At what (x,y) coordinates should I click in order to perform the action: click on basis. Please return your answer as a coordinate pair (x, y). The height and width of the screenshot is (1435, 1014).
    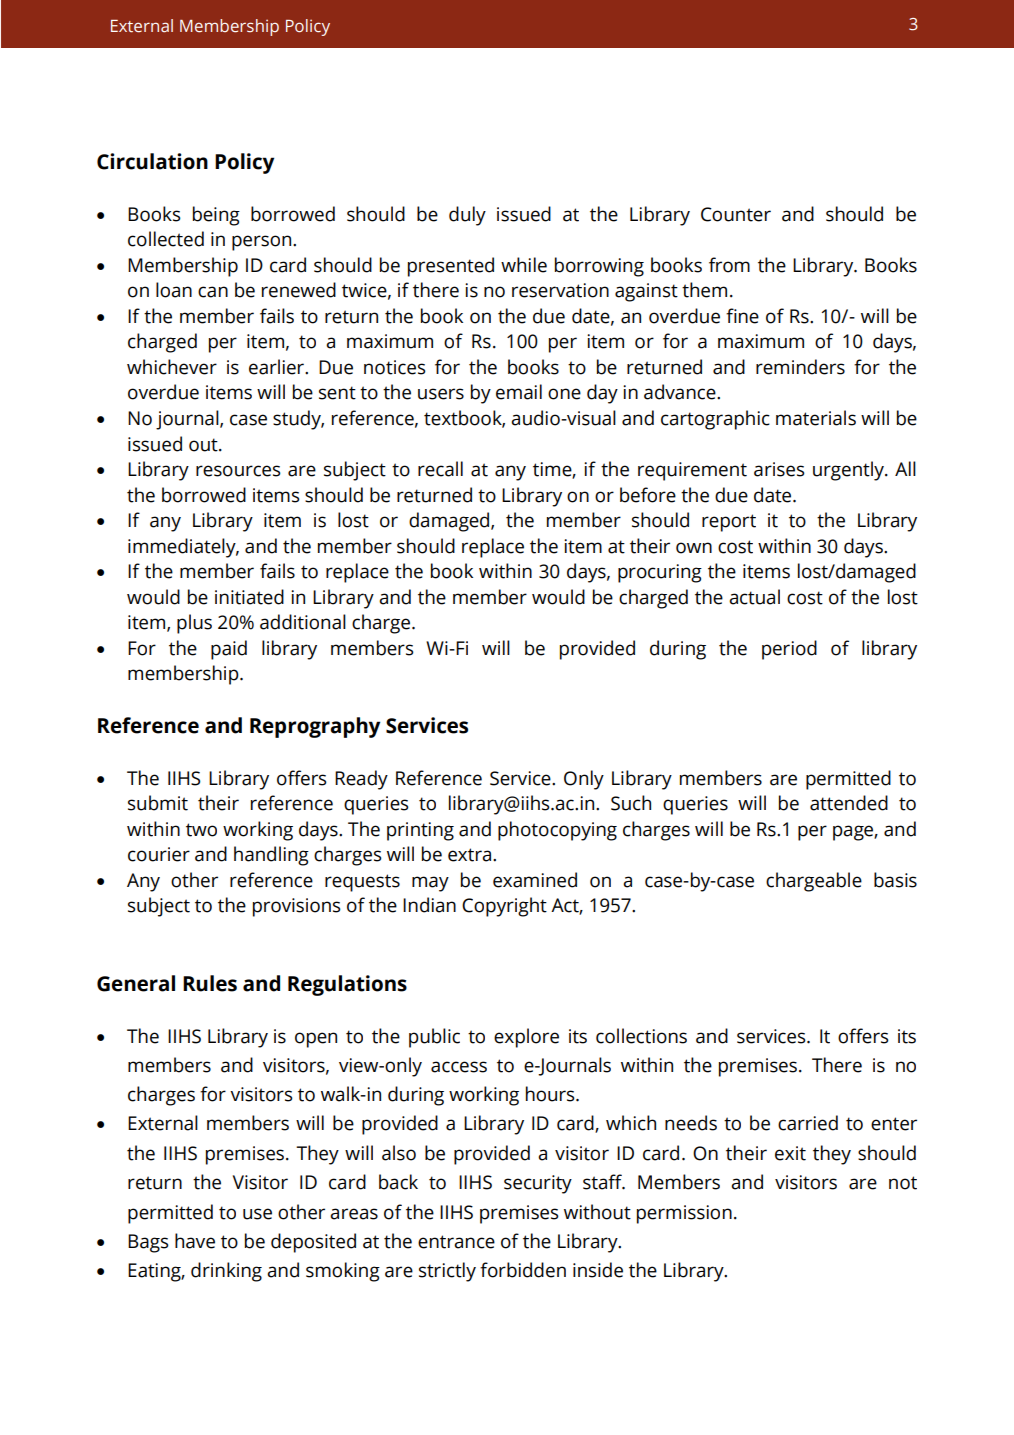
    Looking at the image, I should click on (895, 880).
